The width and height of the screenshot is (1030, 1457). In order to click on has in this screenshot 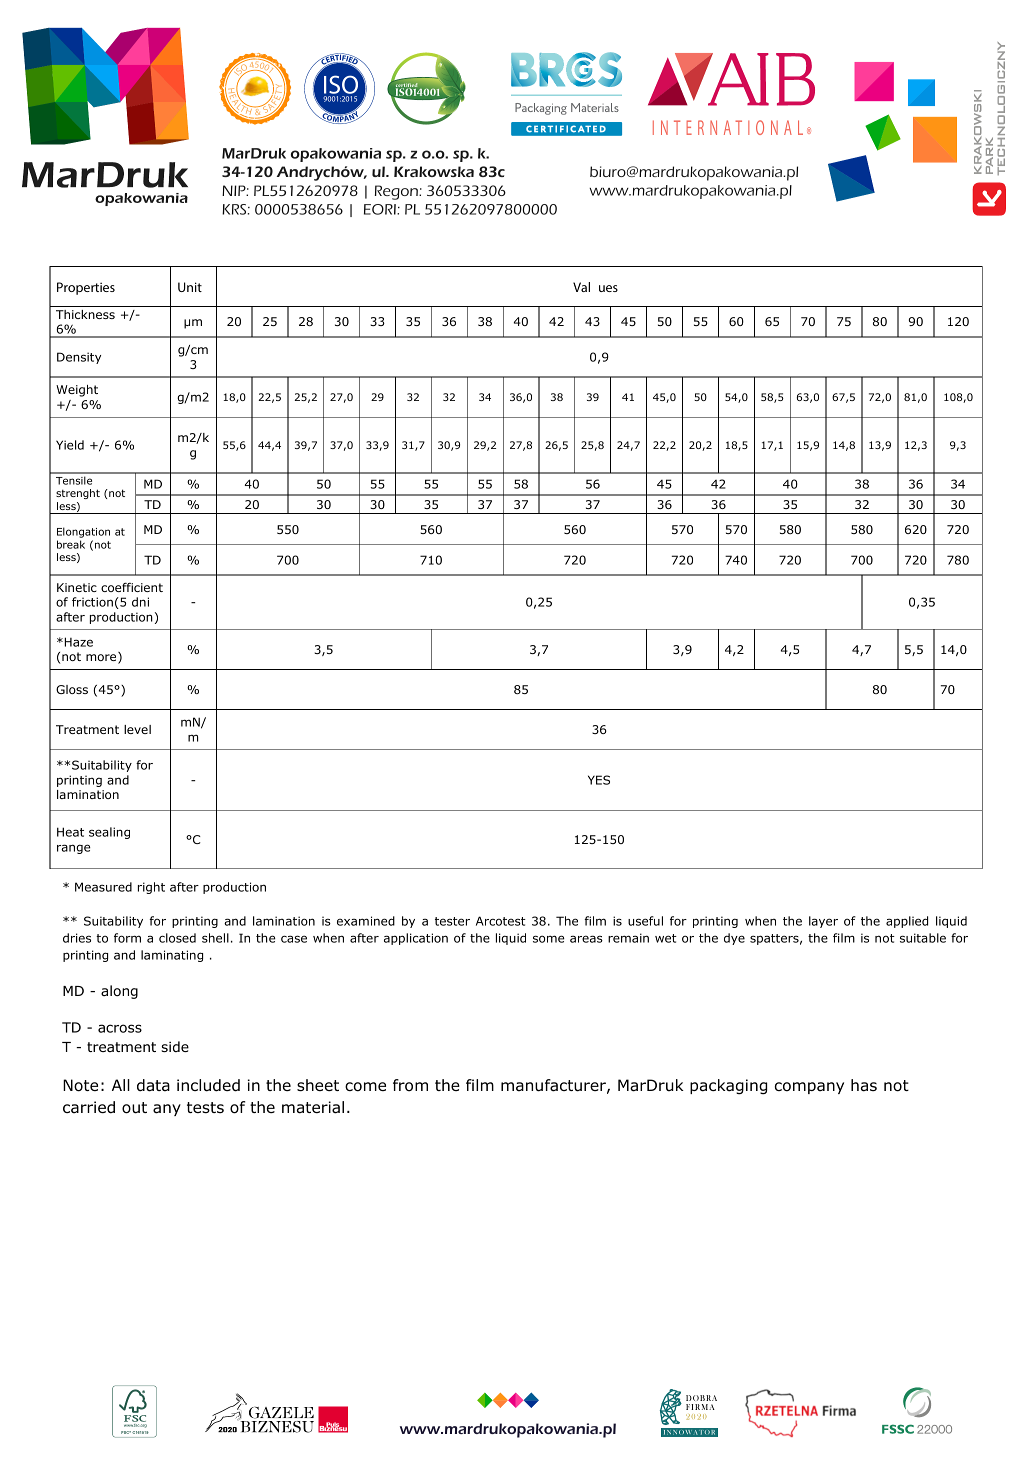, I will do `click(864, 1085)`.
